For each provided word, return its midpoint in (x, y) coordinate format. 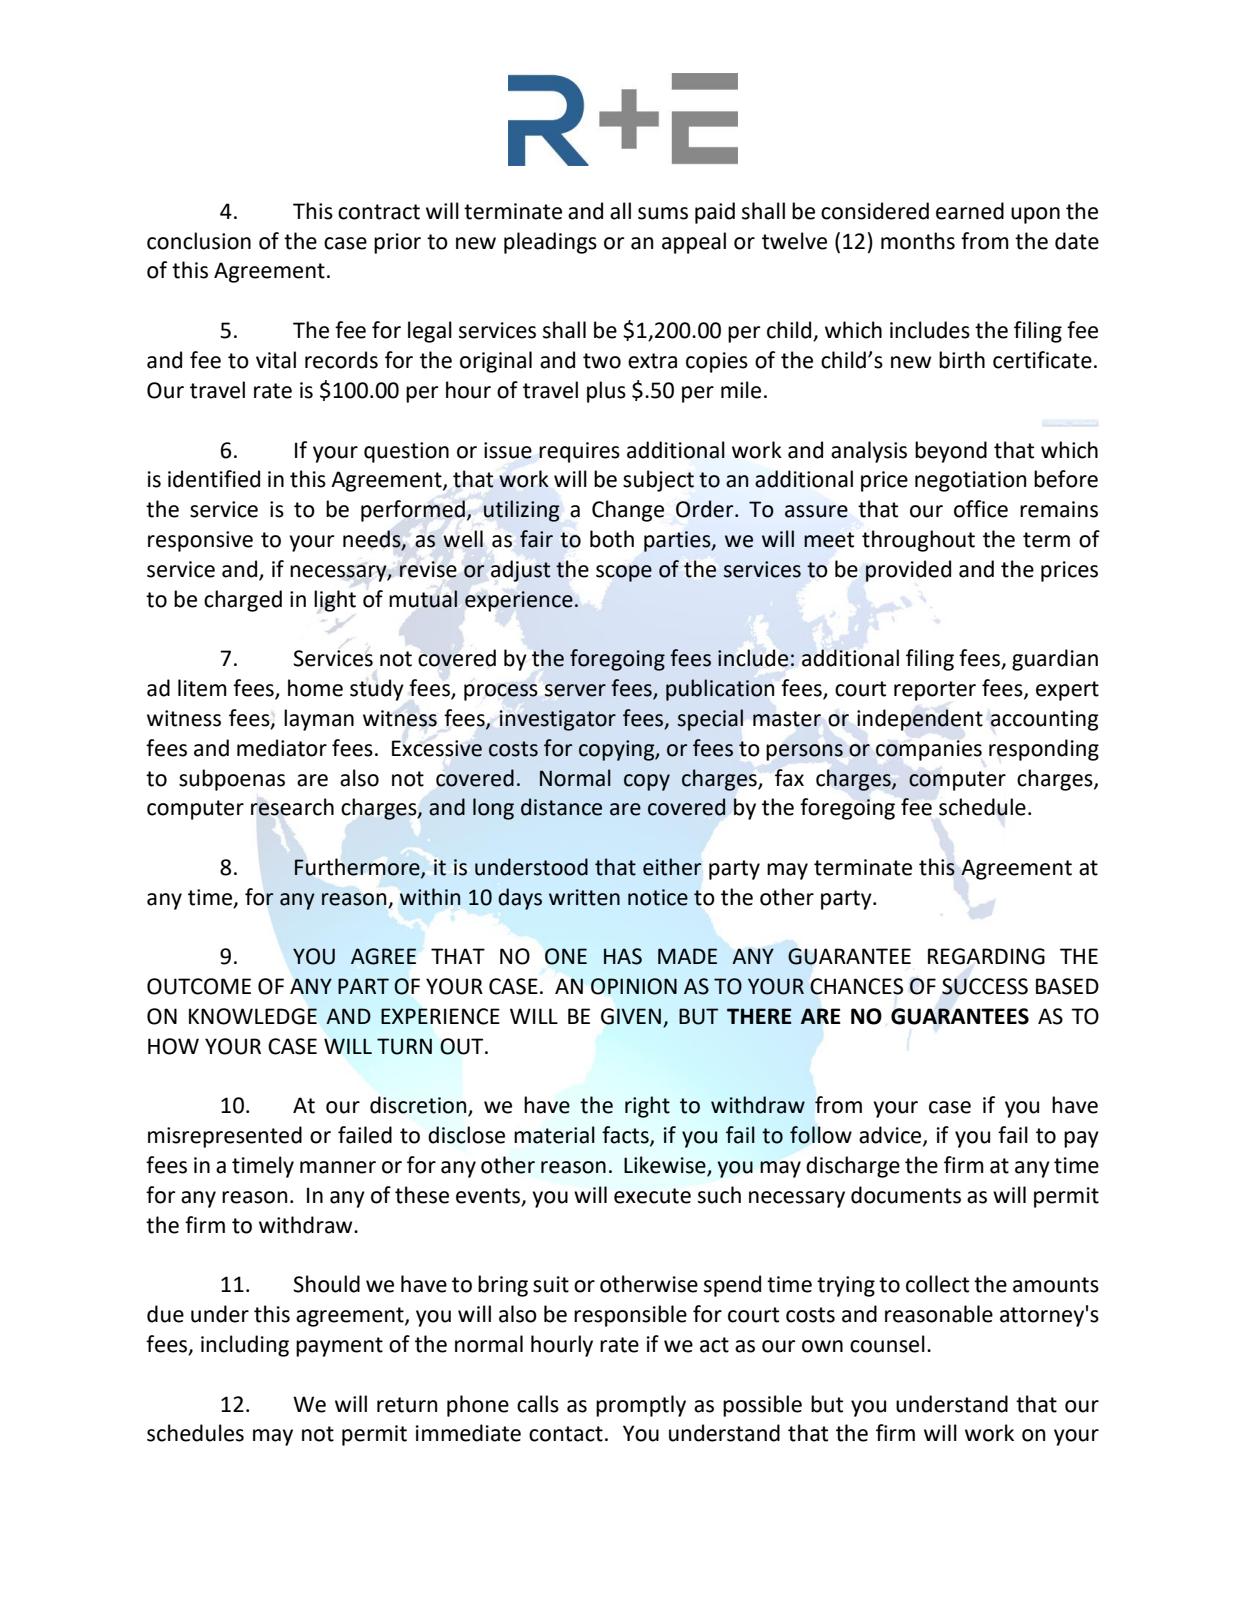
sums (663, 213)
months (918, 241)
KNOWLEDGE (253, 1016)
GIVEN (631, 1016)
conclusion (199, 241)
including (245, 1346)
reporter (935, 691)
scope (624, 573)
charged (243, 601)
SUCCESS (985, 986)
